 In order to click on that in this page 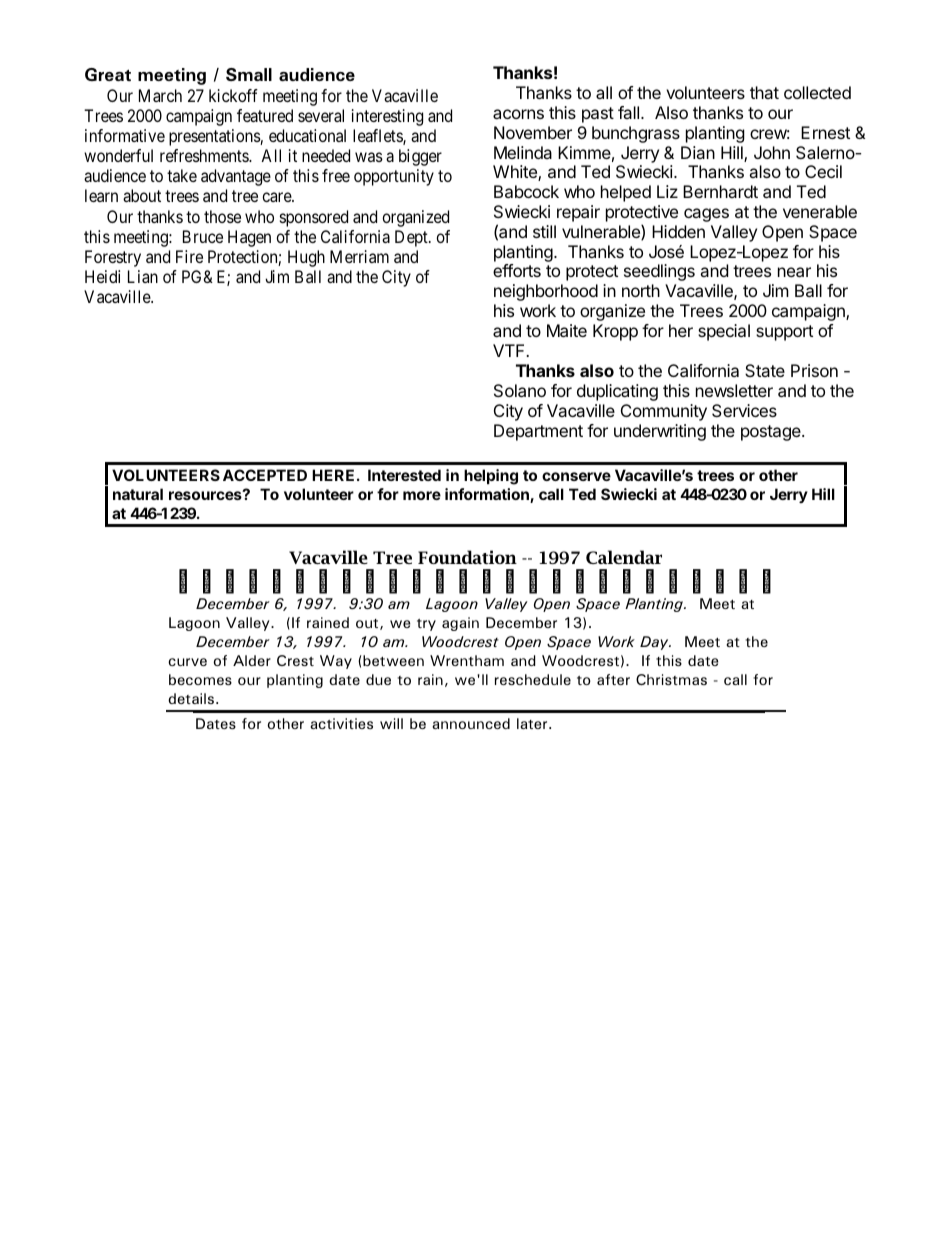, I will do `click(764, 92)`.
